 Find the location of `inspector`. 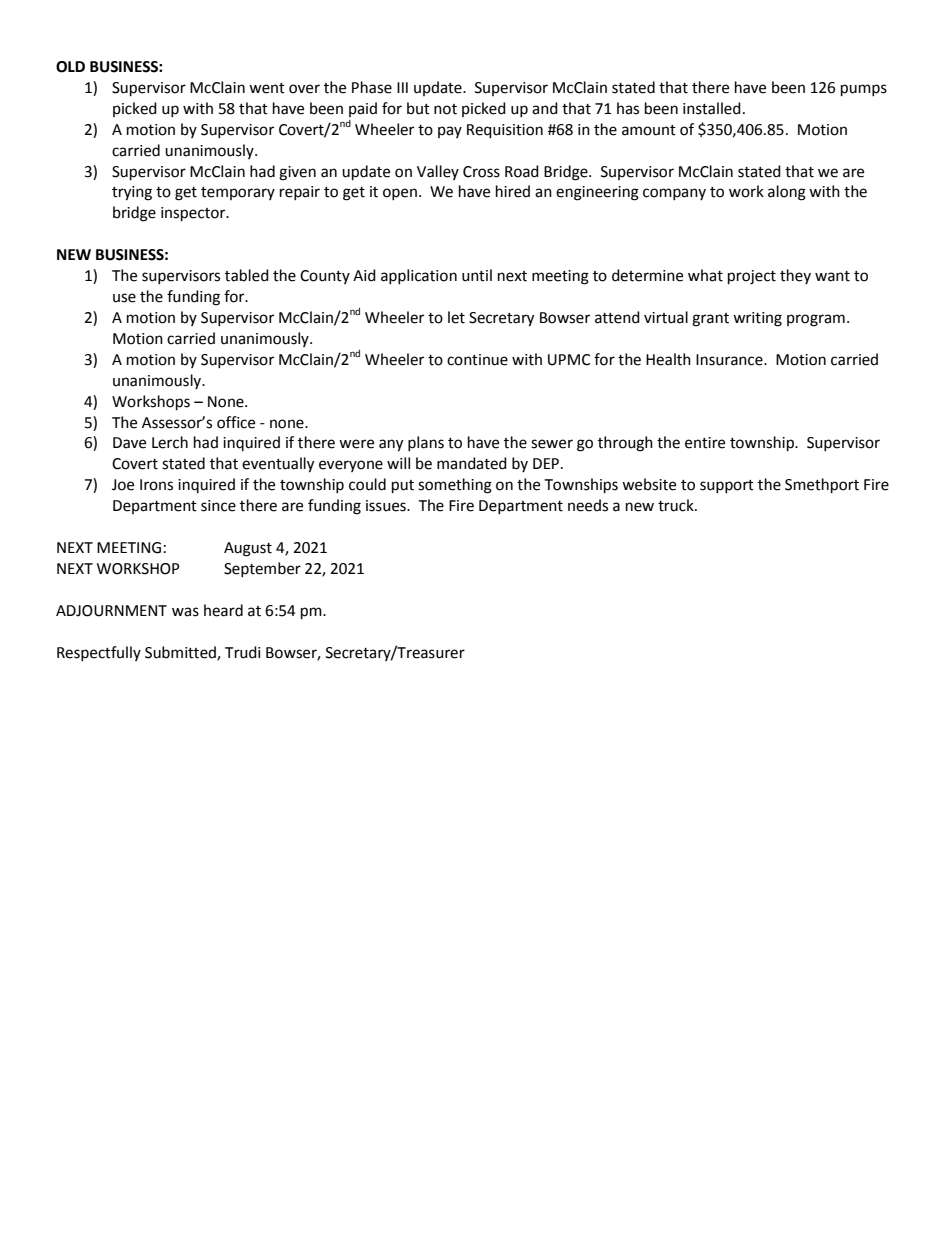

inspector is located at coordinates (194, 214).
